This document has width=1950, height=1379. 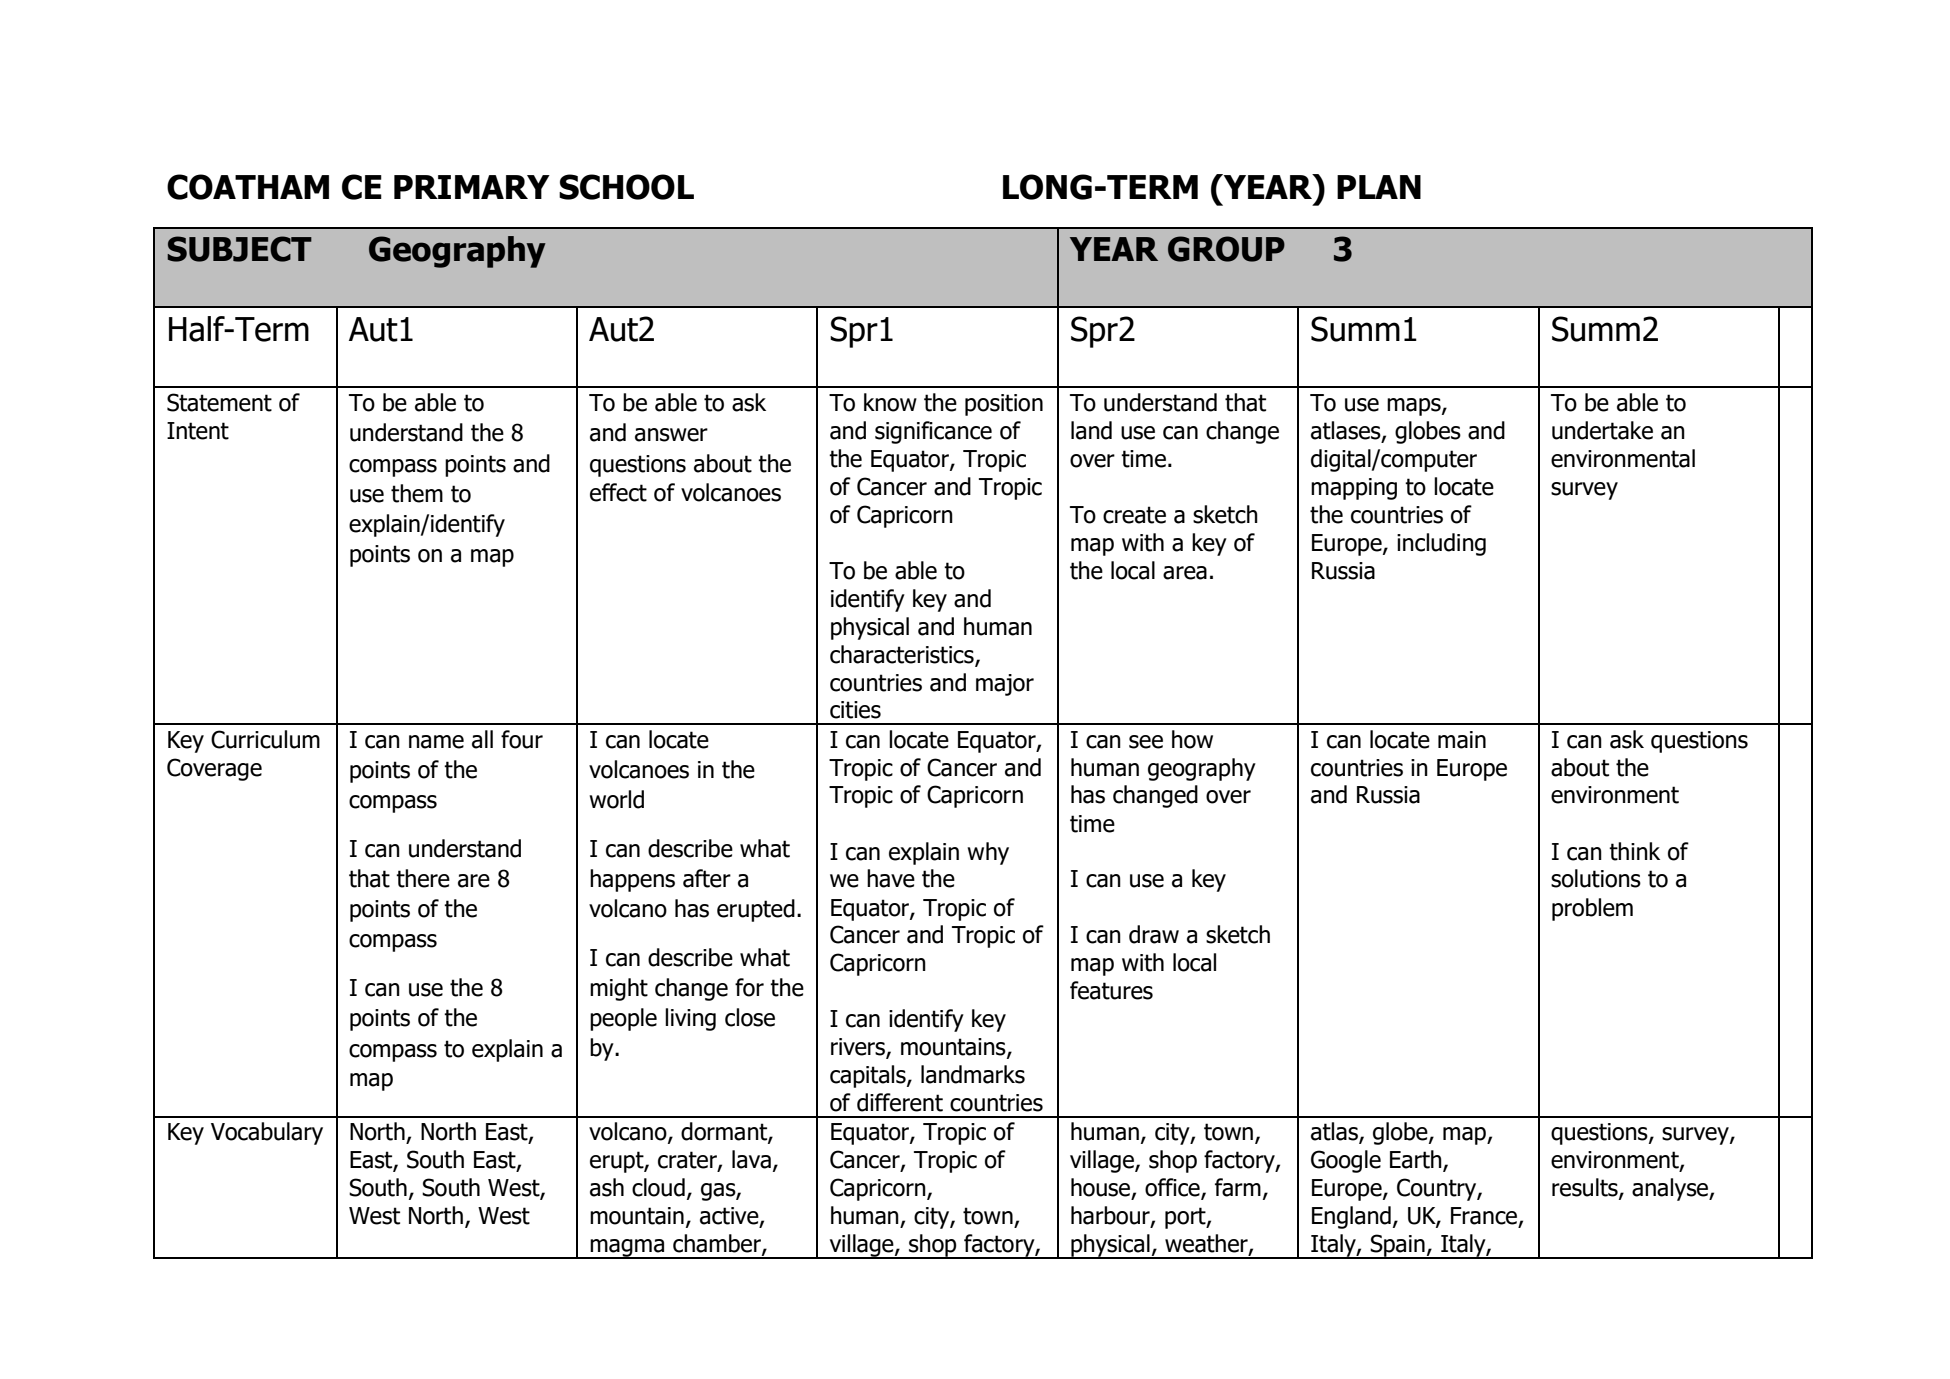 What do you see at coordinates (1398, 1246) in the document?
I see `Spain` at bounding box center [1398, 1246].
